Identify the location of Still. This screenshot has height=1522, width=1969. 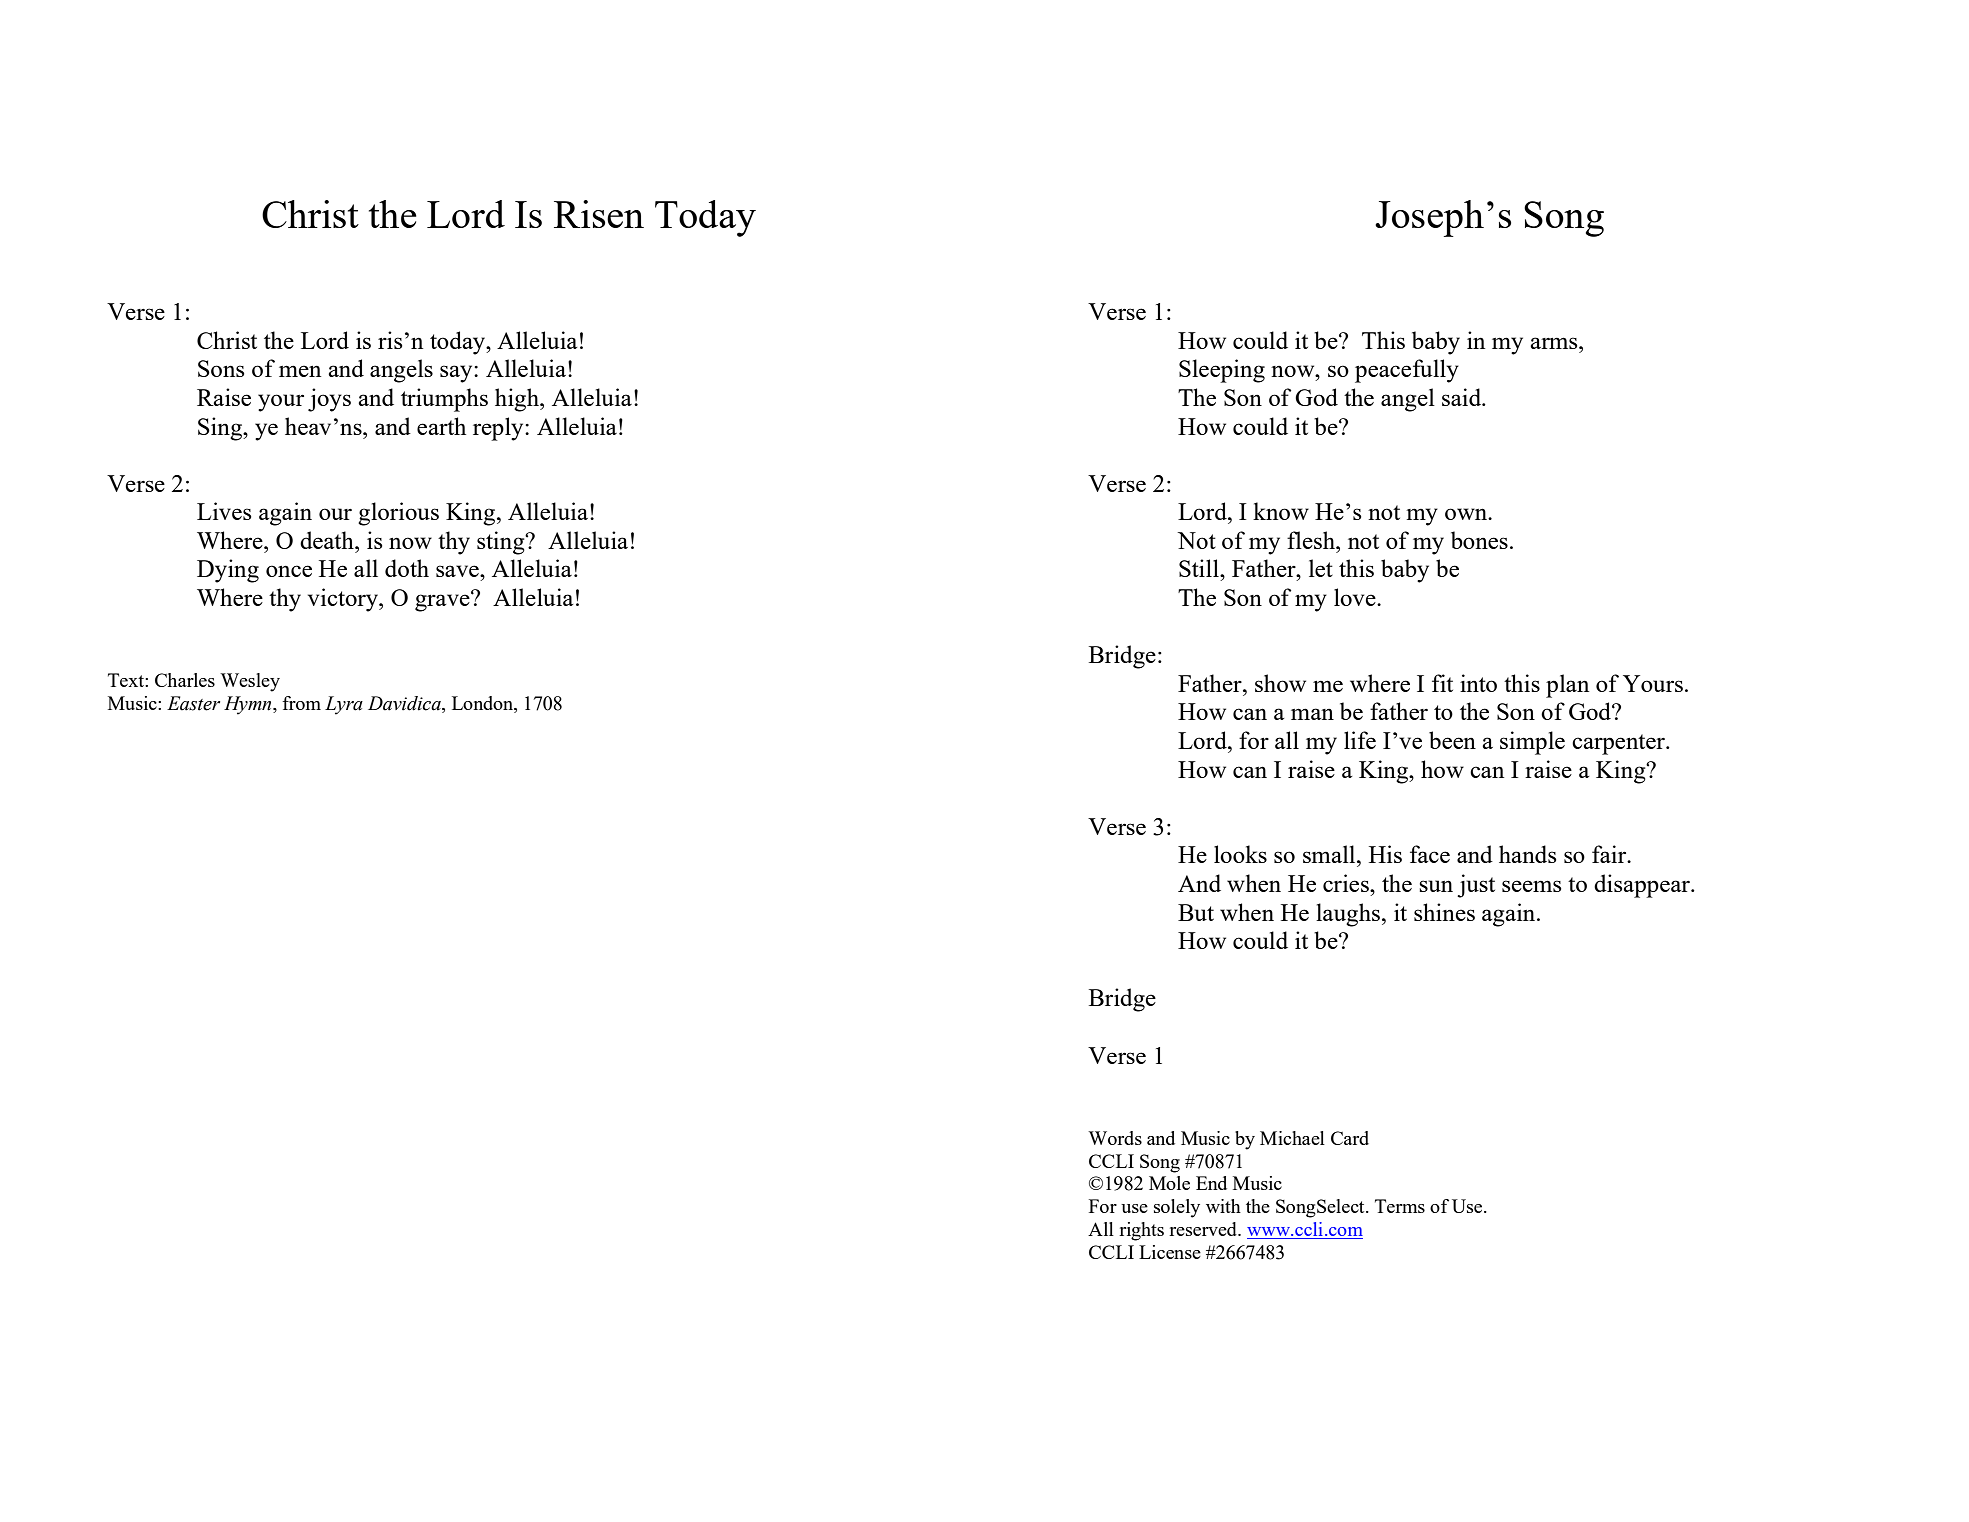
(1200, 568).
